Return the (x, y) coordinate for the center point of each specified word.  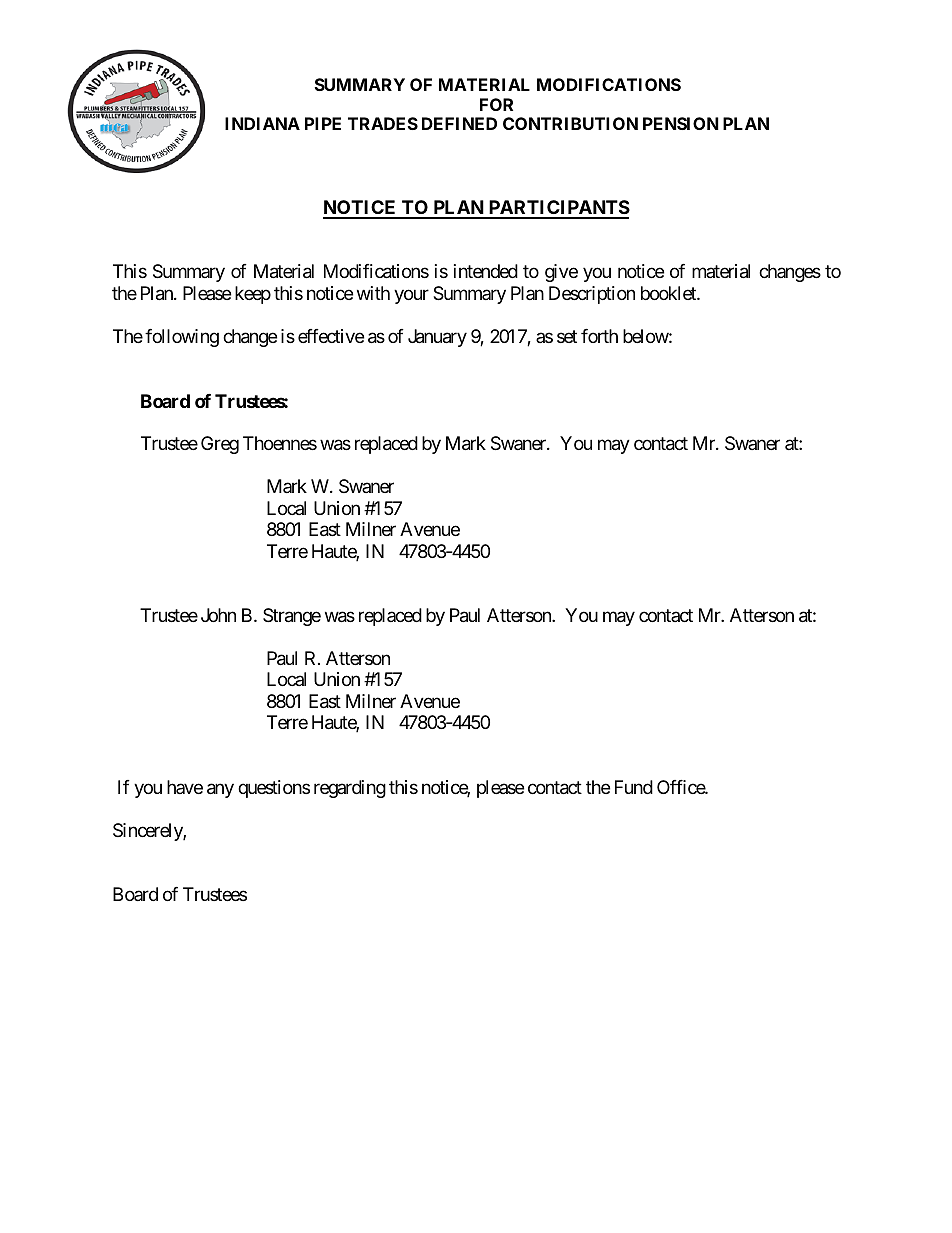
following (182, 338)
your (411, 296)
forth (599, 336)
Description (592, 295)
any (220, 790)
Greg (220, 445)
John (218, 615)
